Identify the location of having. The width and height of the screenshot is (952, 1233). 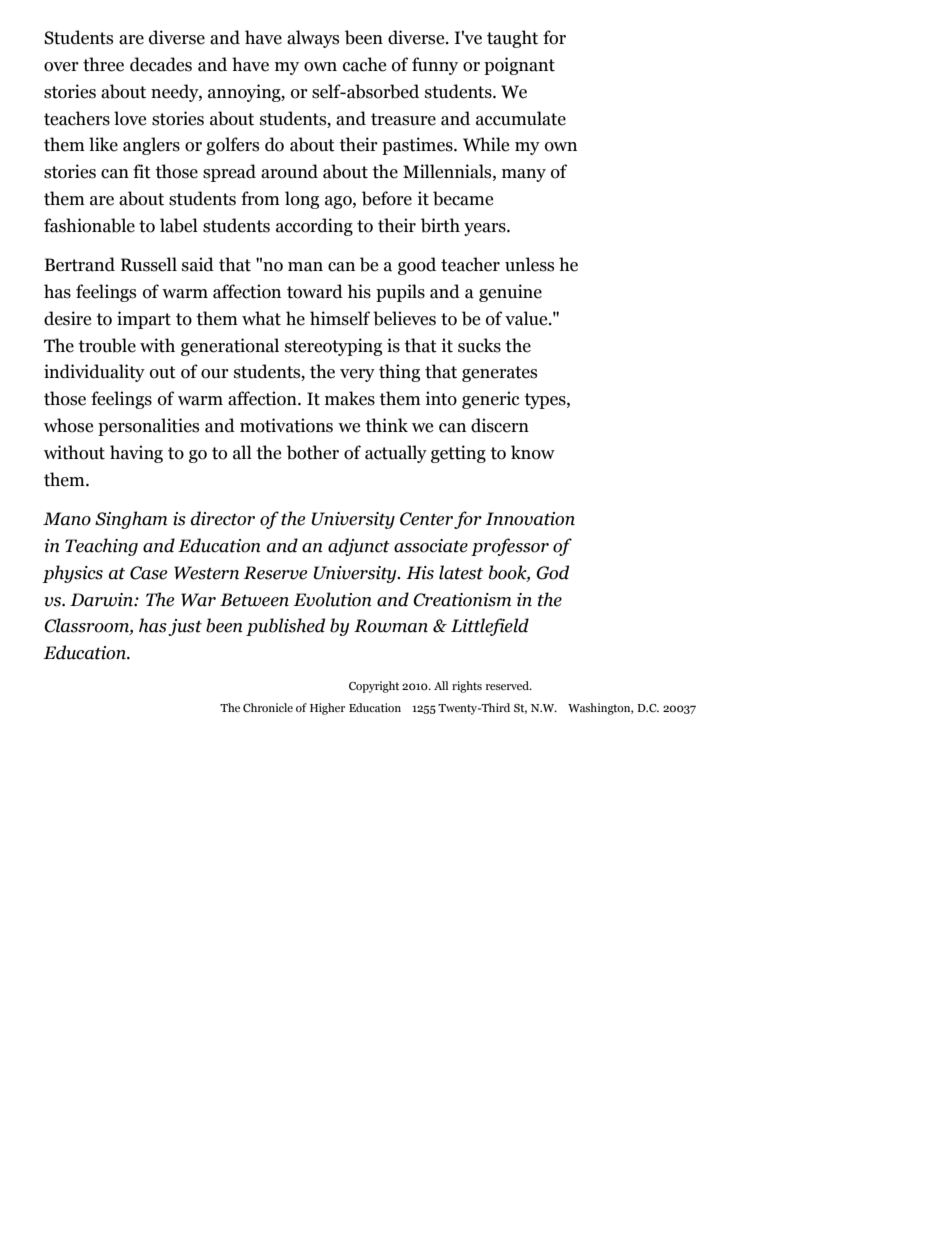
(136, 454).
